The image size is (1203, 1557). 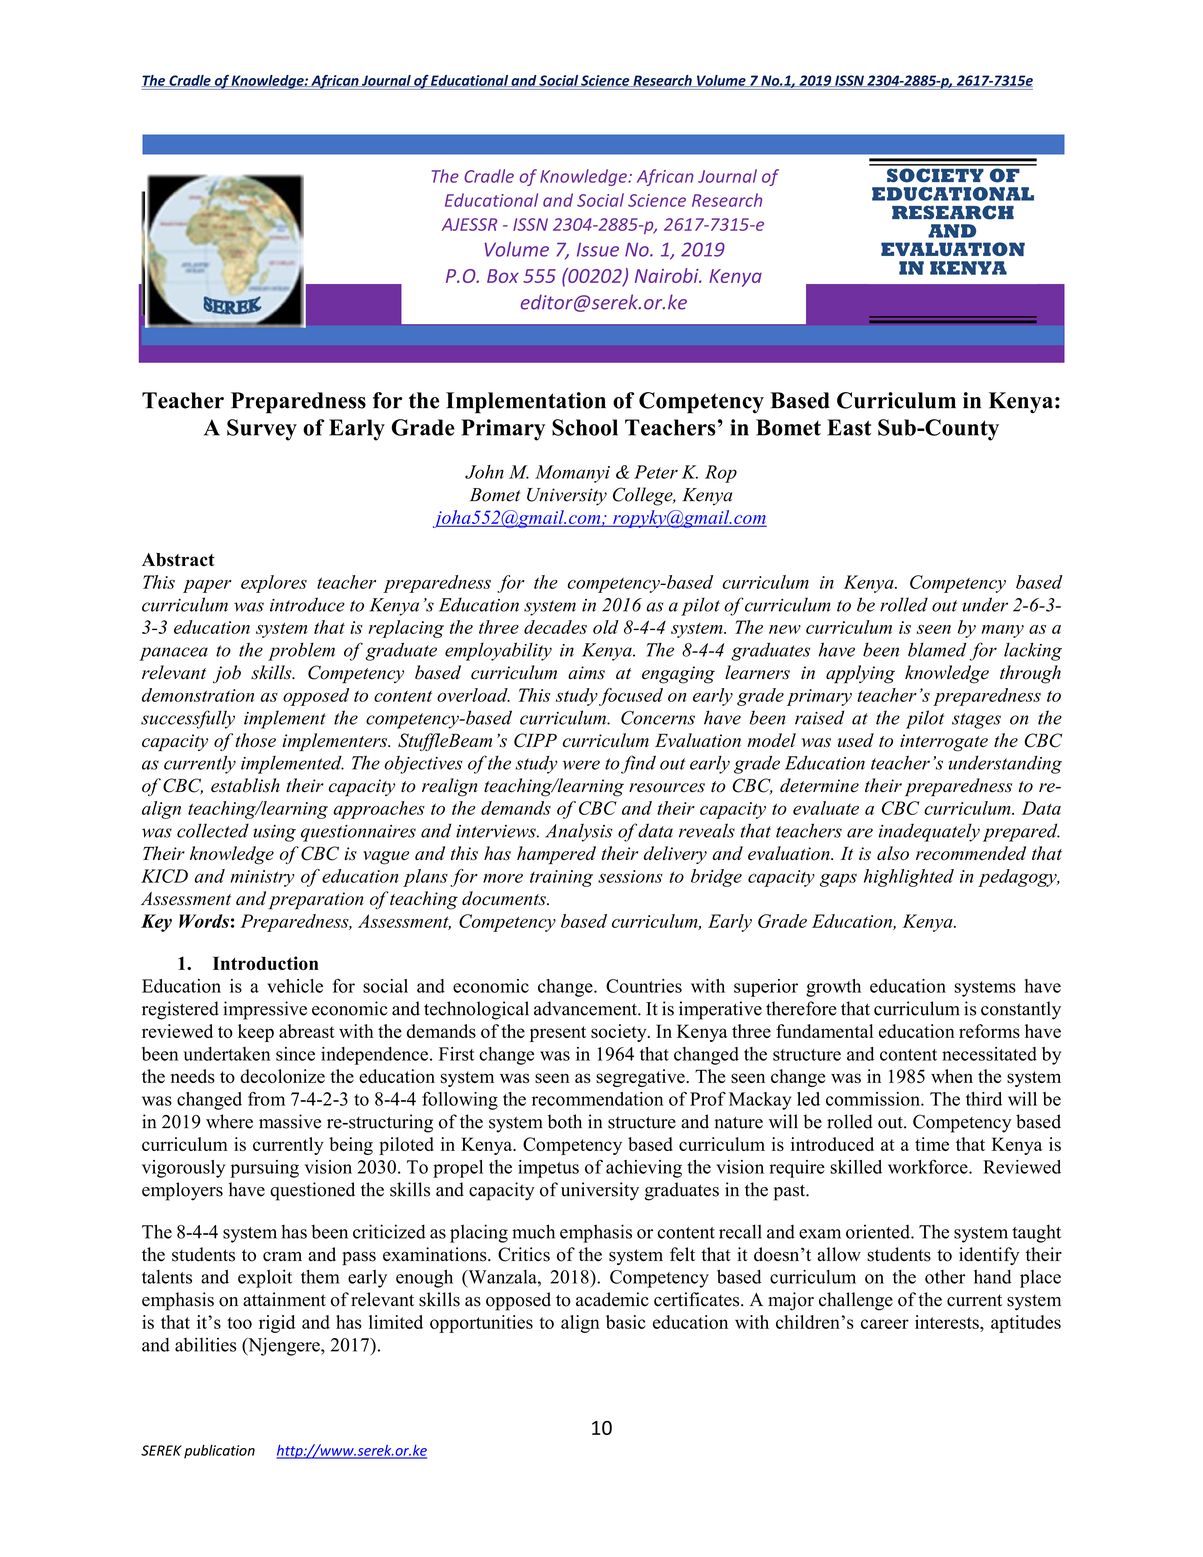 I want to click on Issue, so click(x=598, y=249).
